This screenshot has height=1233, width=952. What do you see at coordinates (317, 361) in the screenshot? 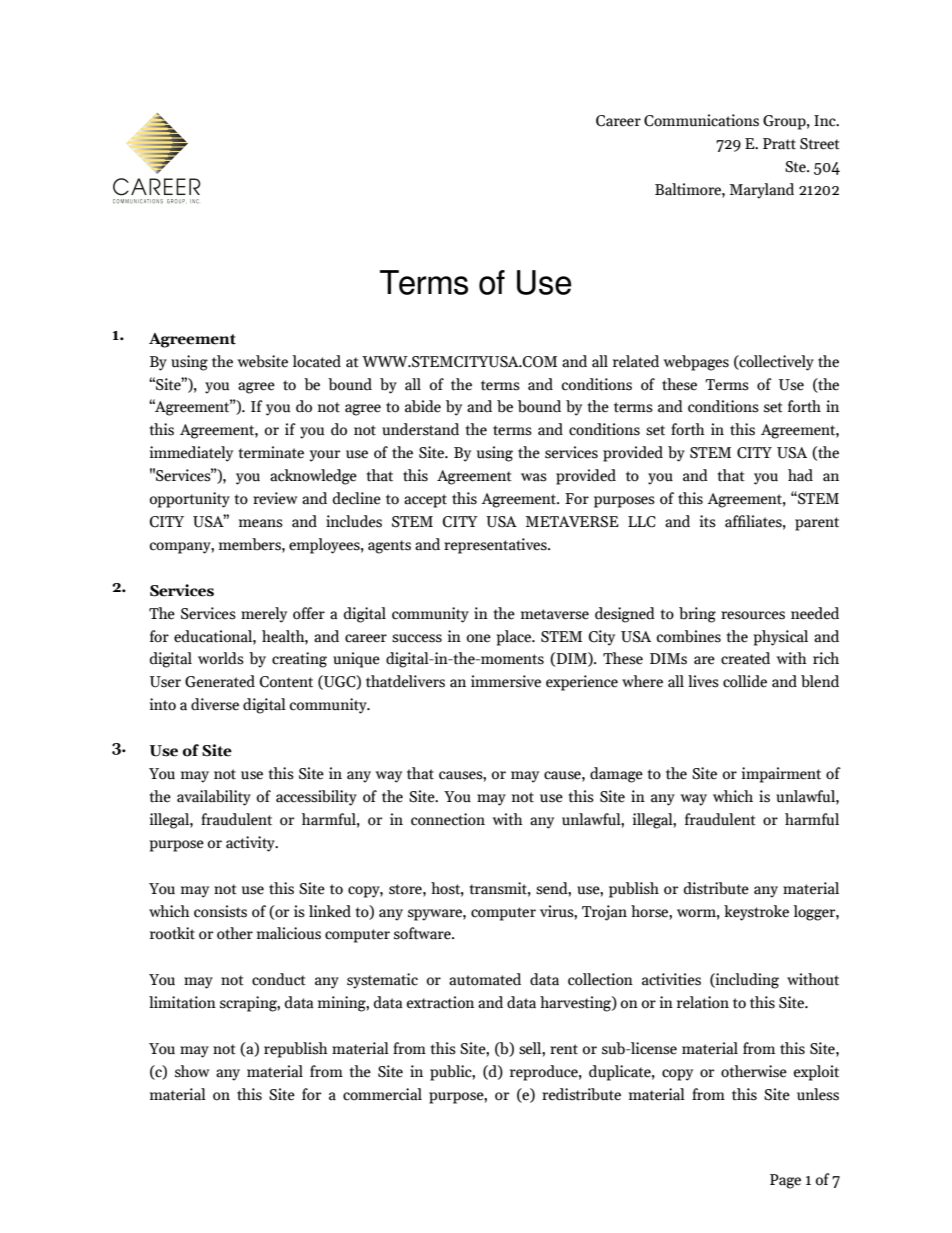
I see `located` at bounding box center [317, 361].
